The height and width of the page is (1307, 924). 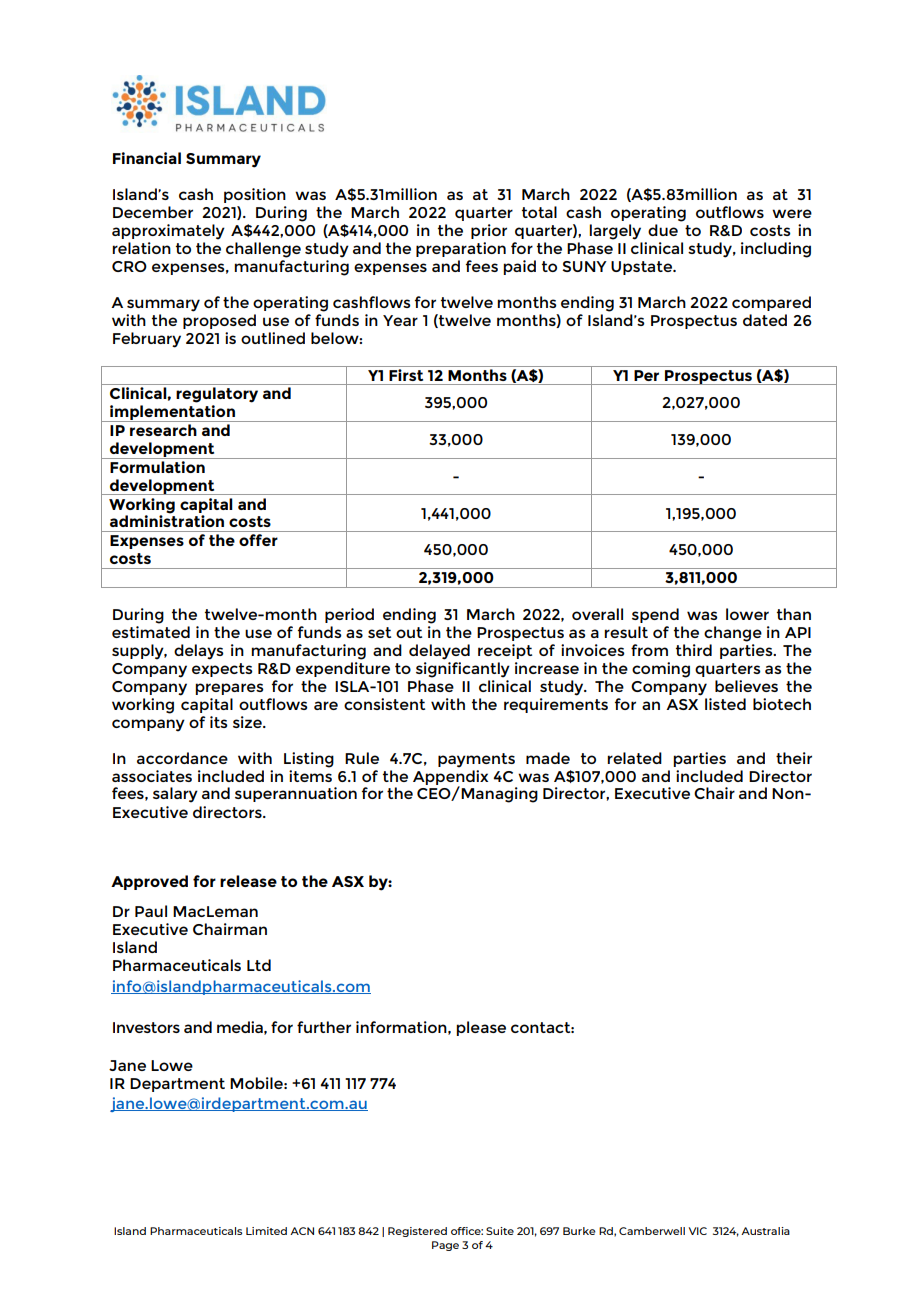 What do you see at coordinates (255, 195) in the page?
I see `position` at bounding box center [255, 195].
